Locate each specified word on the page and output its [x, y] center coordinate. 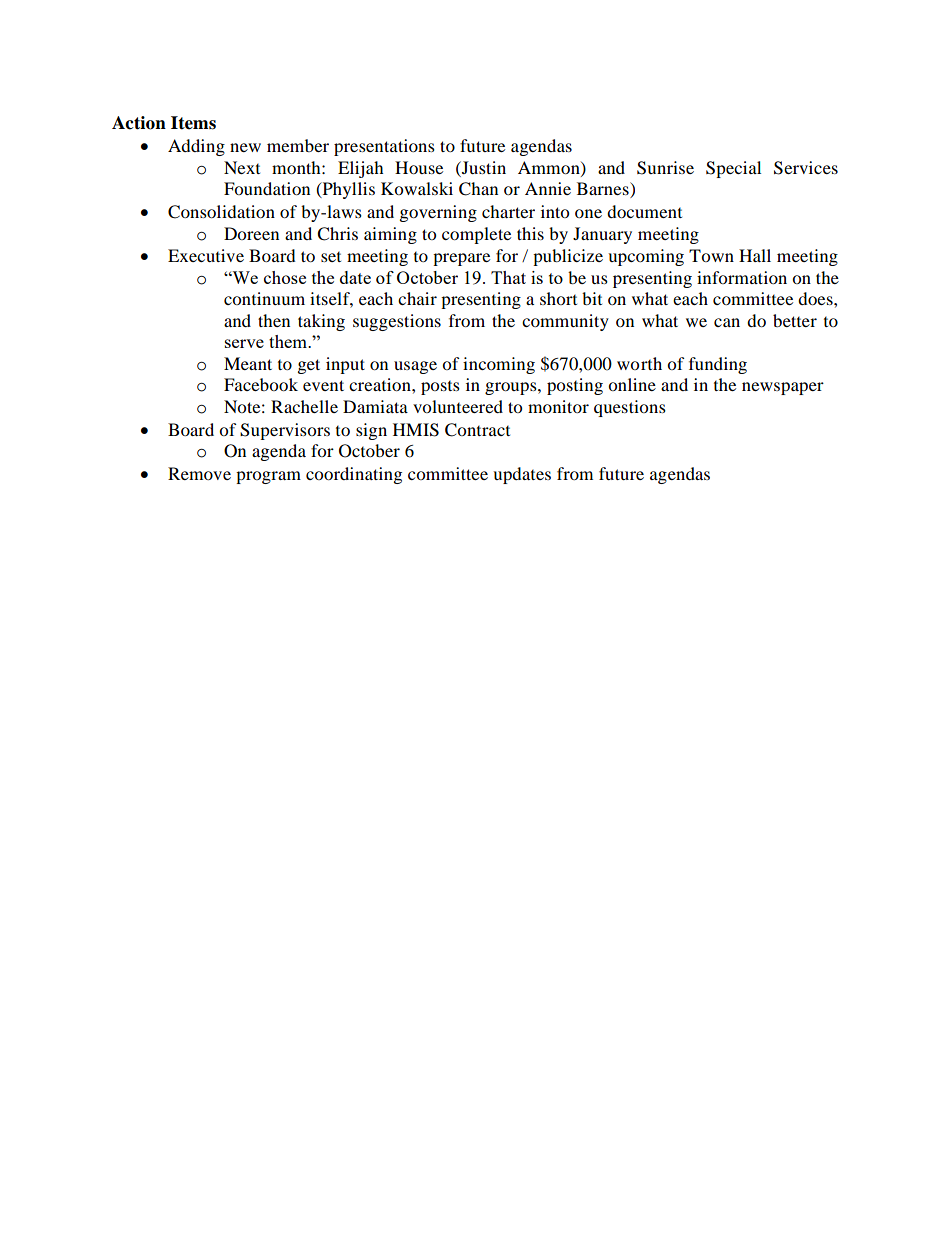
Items [193, 123]
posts [440, 388]
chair [417, 298]
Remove [199, 473]
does [816, 298]
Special [733, 169]
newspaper [783, 388]
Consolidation [221, 212]
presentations [384, 147]
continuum [264, 298]
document [644, 211]
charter [508, 211]
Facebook [261, 384]
